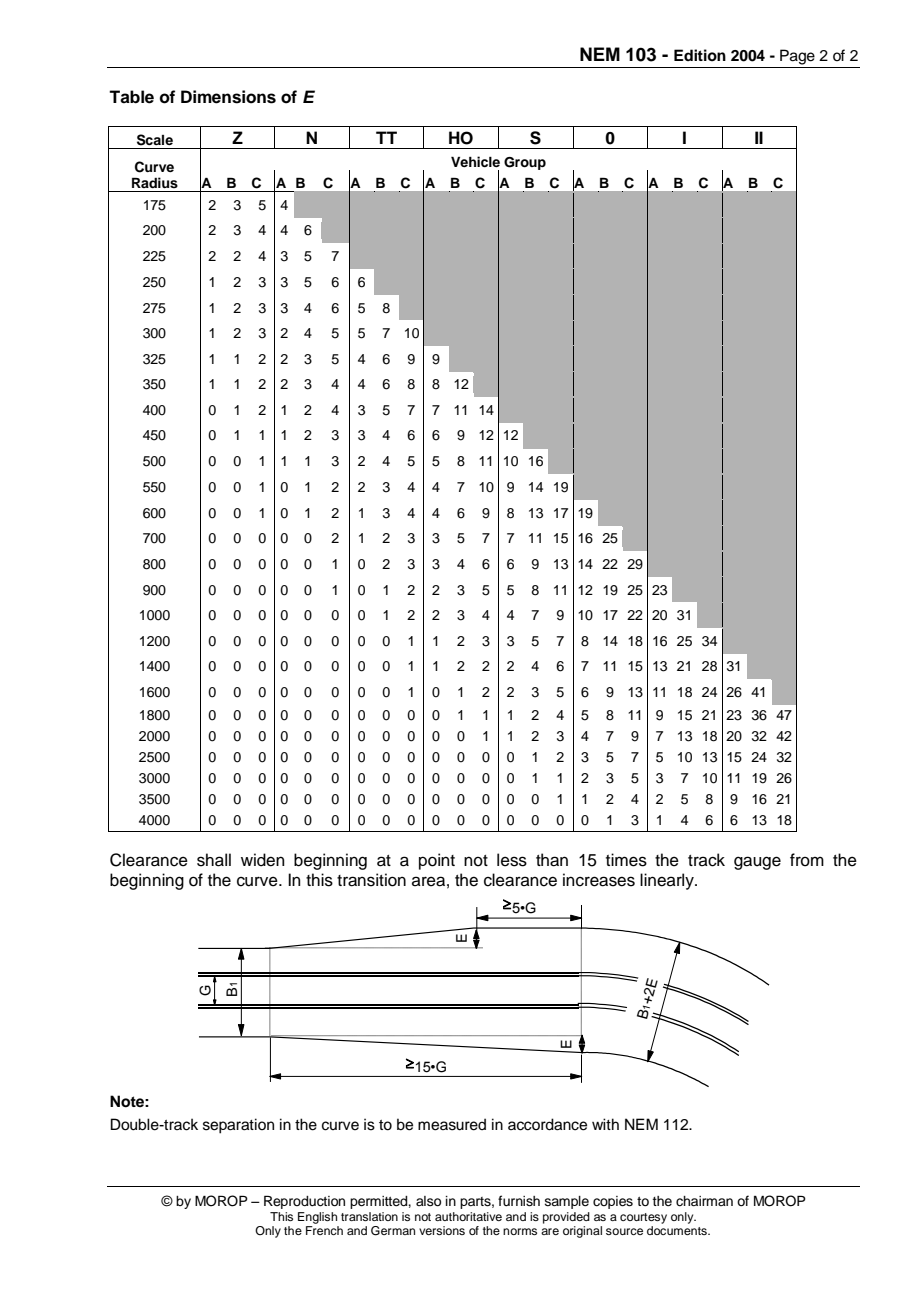 This screenshot has width=924, height=1308. I want to click on separation, so click(238, 1126).
